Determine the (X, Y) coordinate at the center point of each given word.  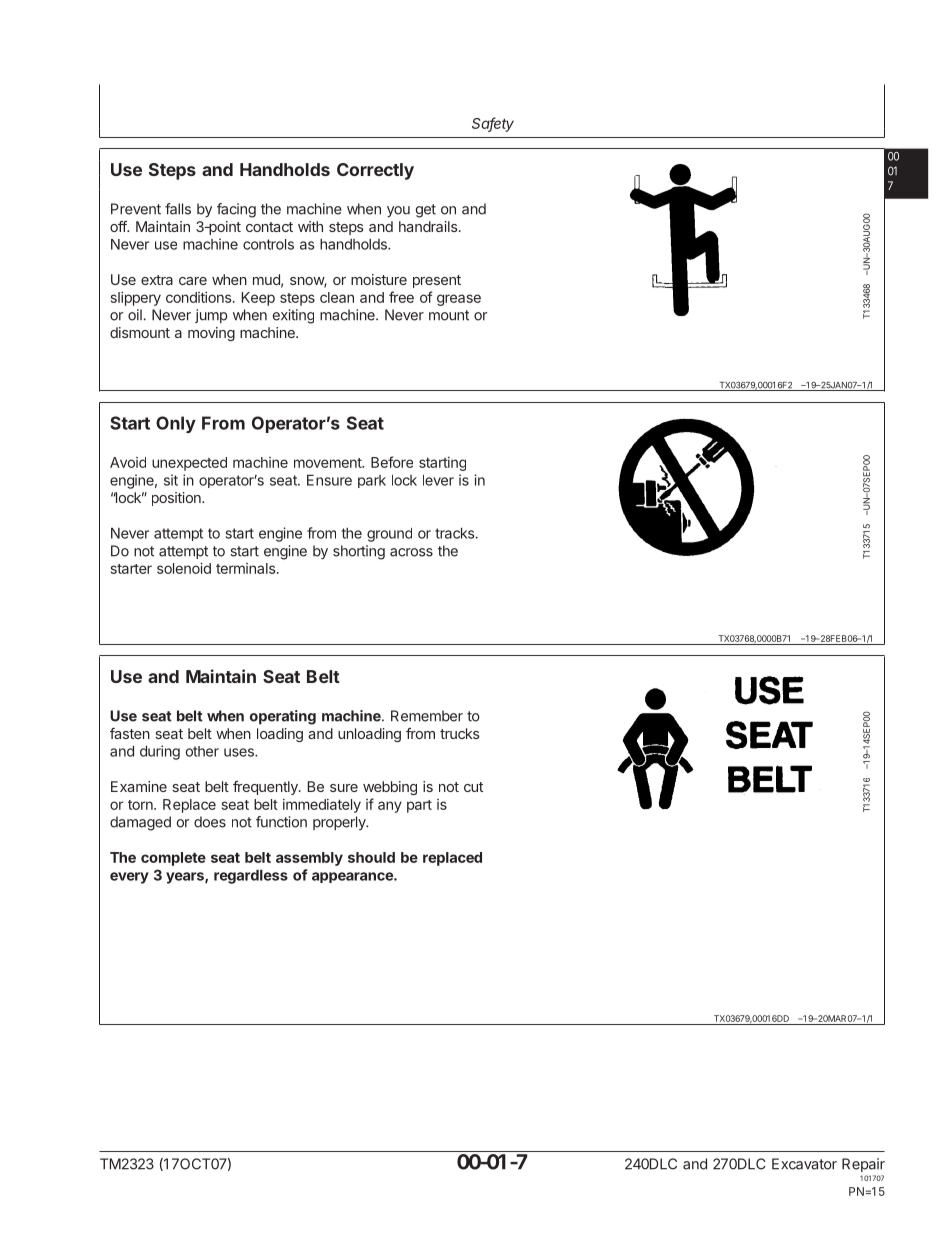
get (426, 211)
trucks (460, 733)
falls (178, 209)
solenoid (184, 568)
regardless (251, 877)
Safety (493, 124)
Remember (427, 716)
